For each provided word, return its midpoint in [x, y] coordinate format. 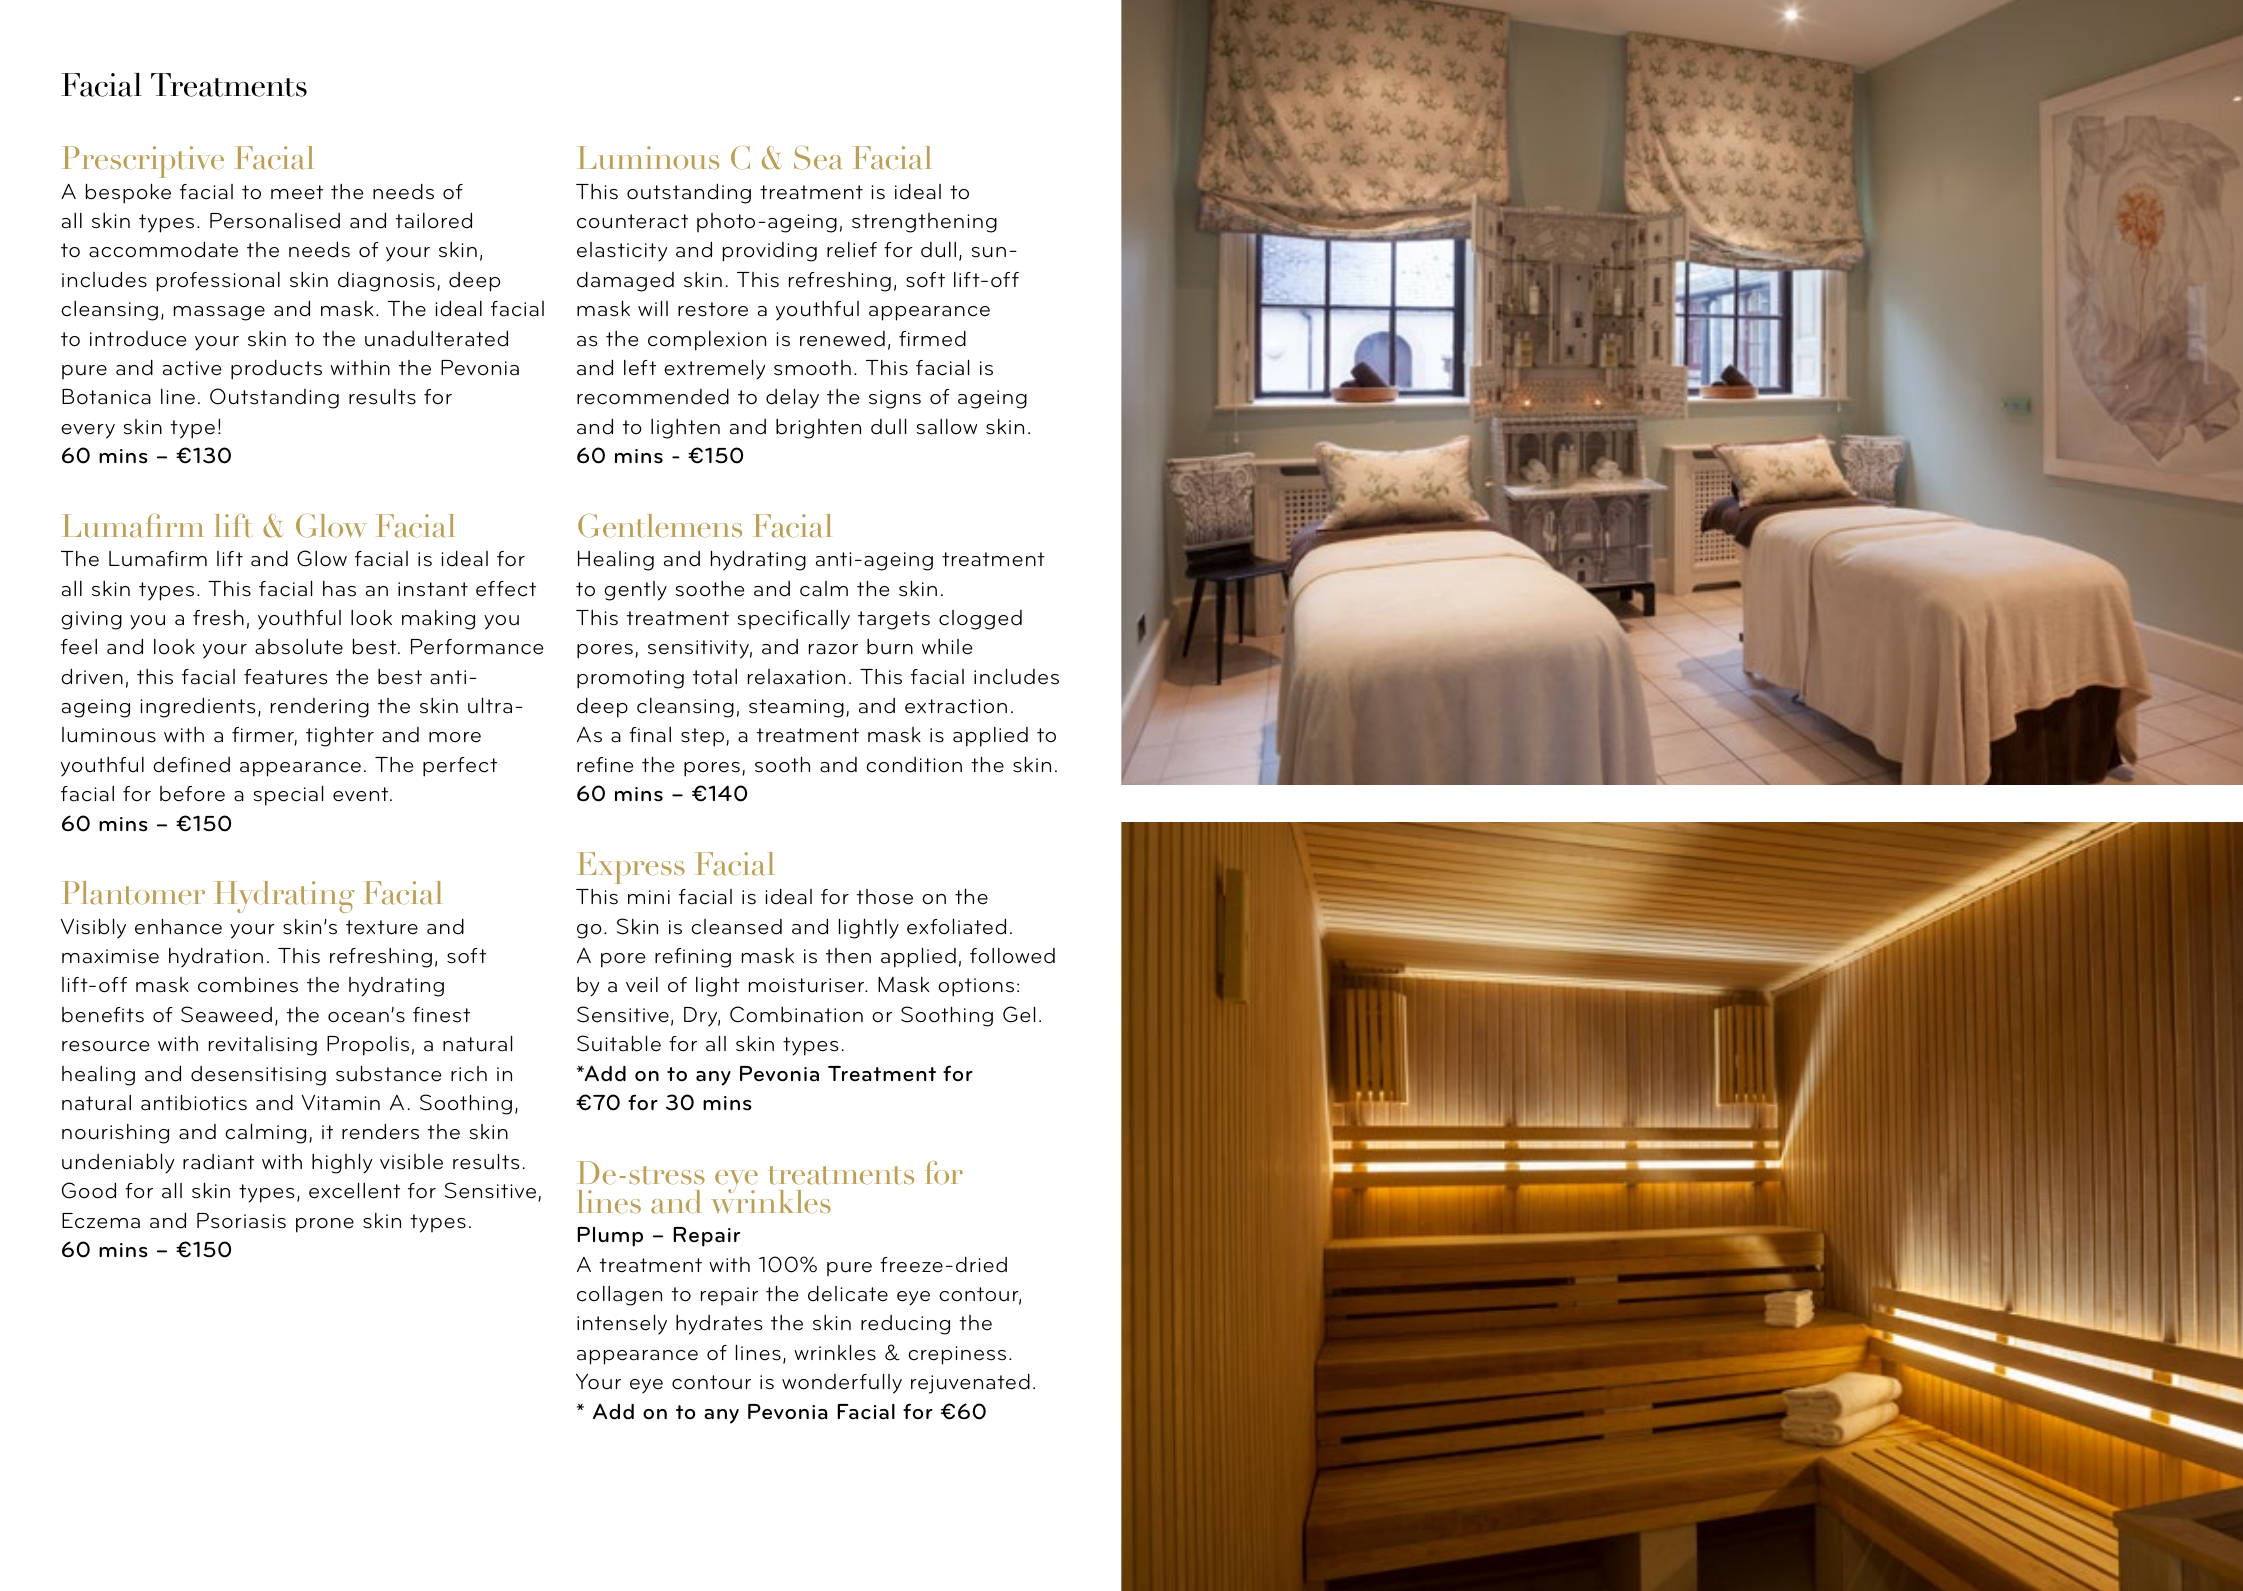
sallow [947, 427]
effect [506, 589]
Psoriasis [241, 1221]
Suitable [619, 1043]
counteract [632, 221]
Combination [796, 1014]
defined [191, 764]
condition [914, 765]
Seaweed [226, 1014]
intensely [622, 1324]
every [88, 431]
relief [852, 250]
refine [605, 765]
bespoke [128, 193]
